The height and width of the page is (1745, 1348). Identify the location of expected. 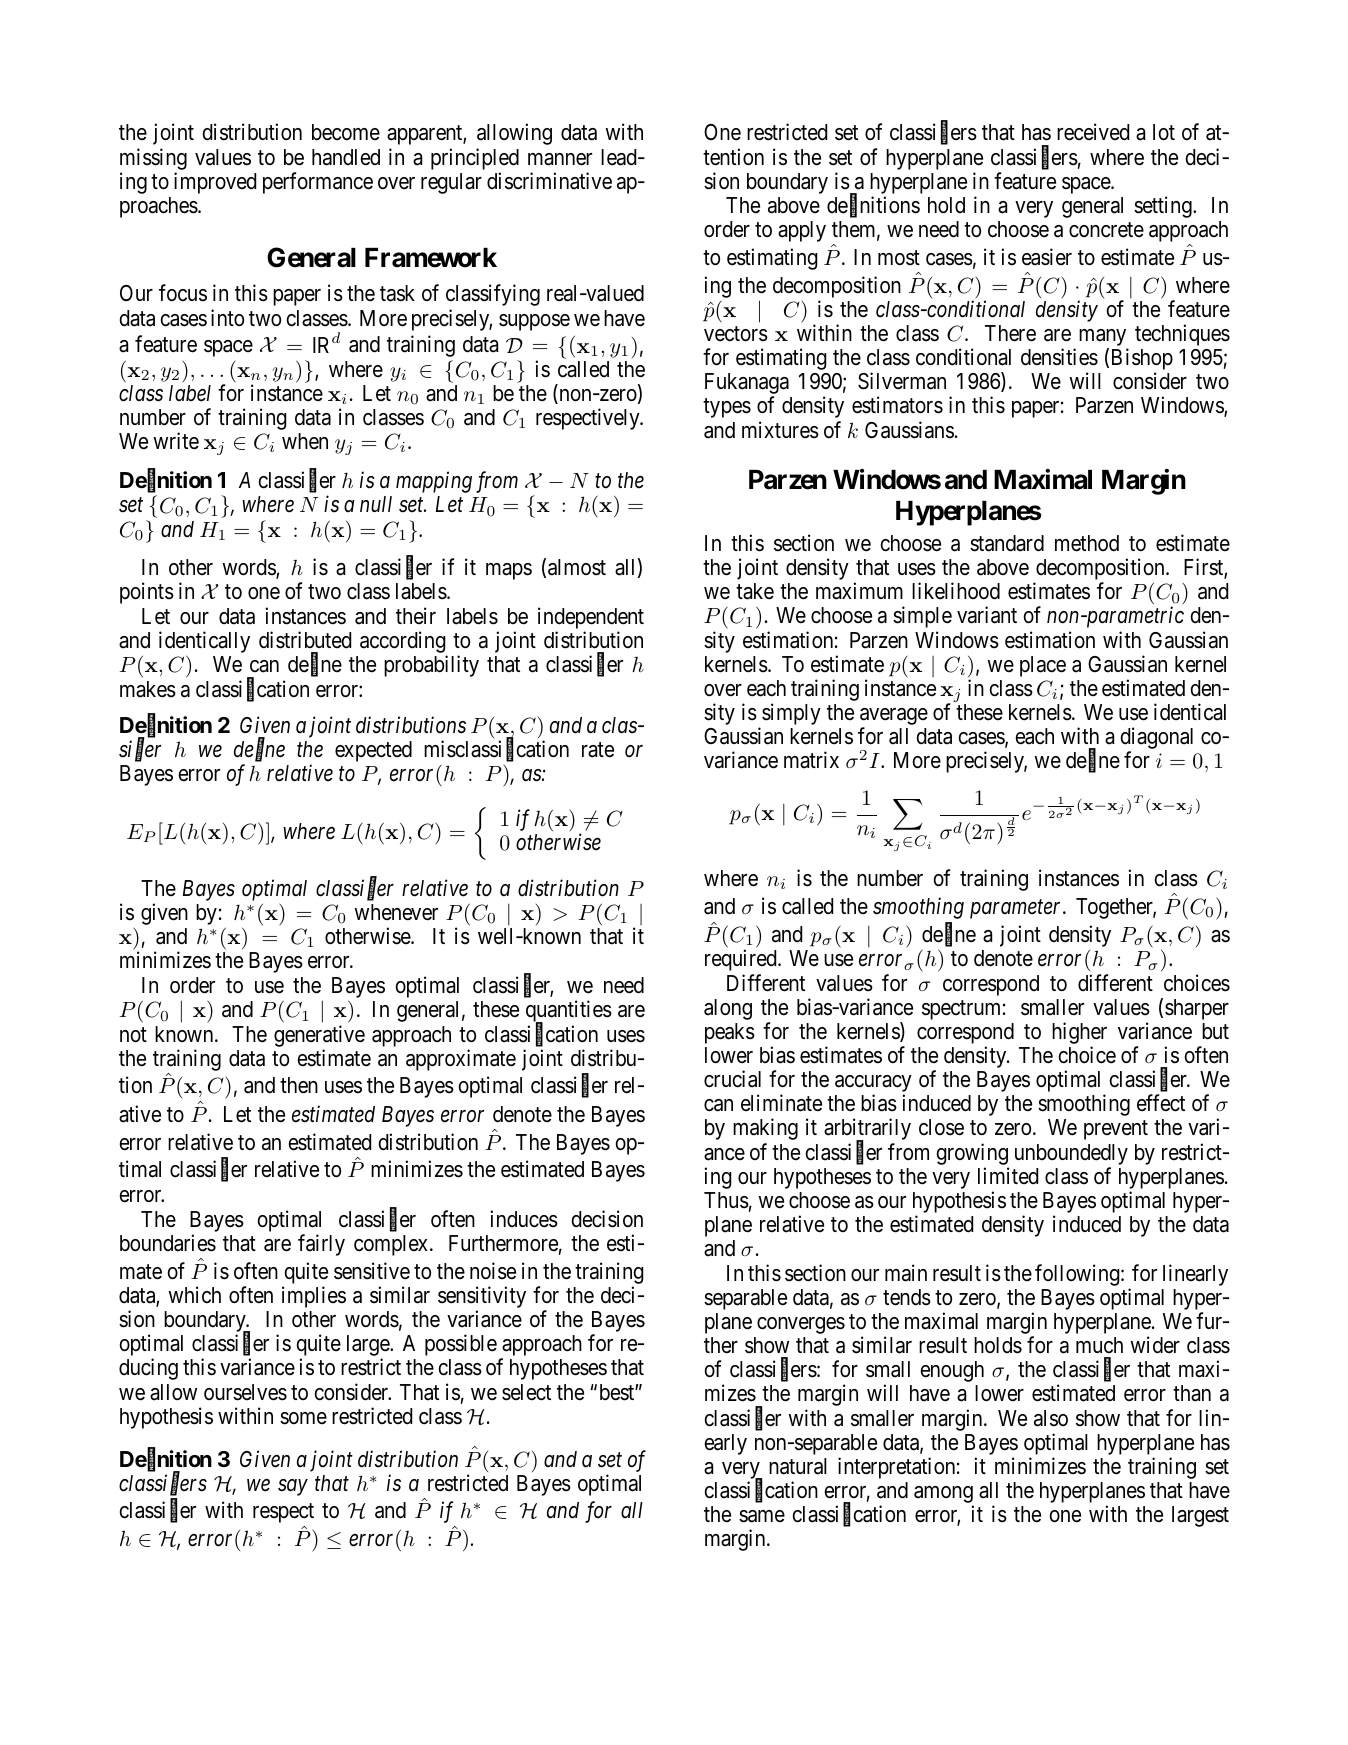
(373, 751).
